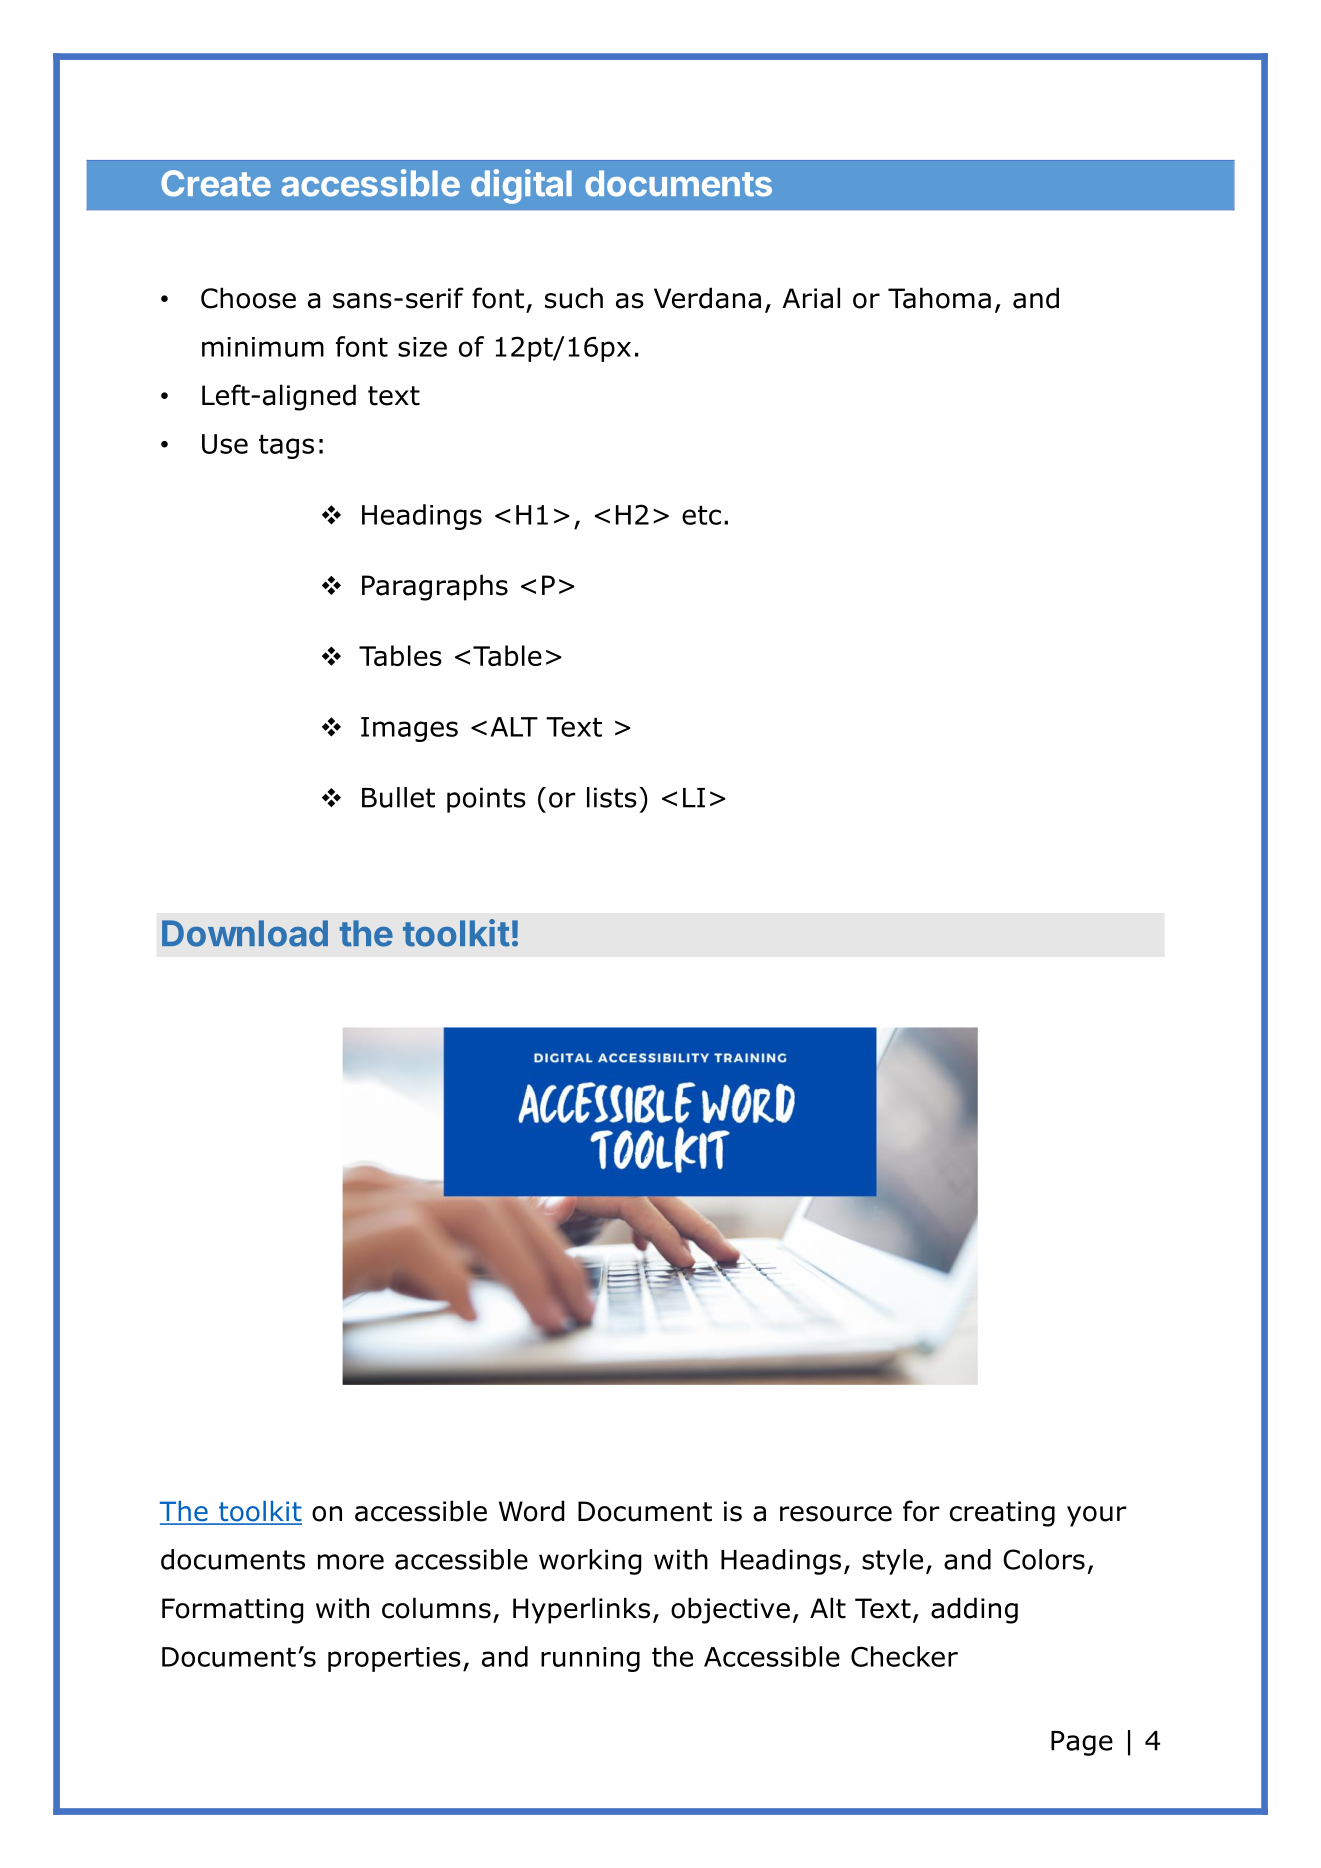 The image size is (1321, 1868). What do you see at coordinates (939, 298) in the page?
I see `Tahoma` at bounding box center [939, 298].
